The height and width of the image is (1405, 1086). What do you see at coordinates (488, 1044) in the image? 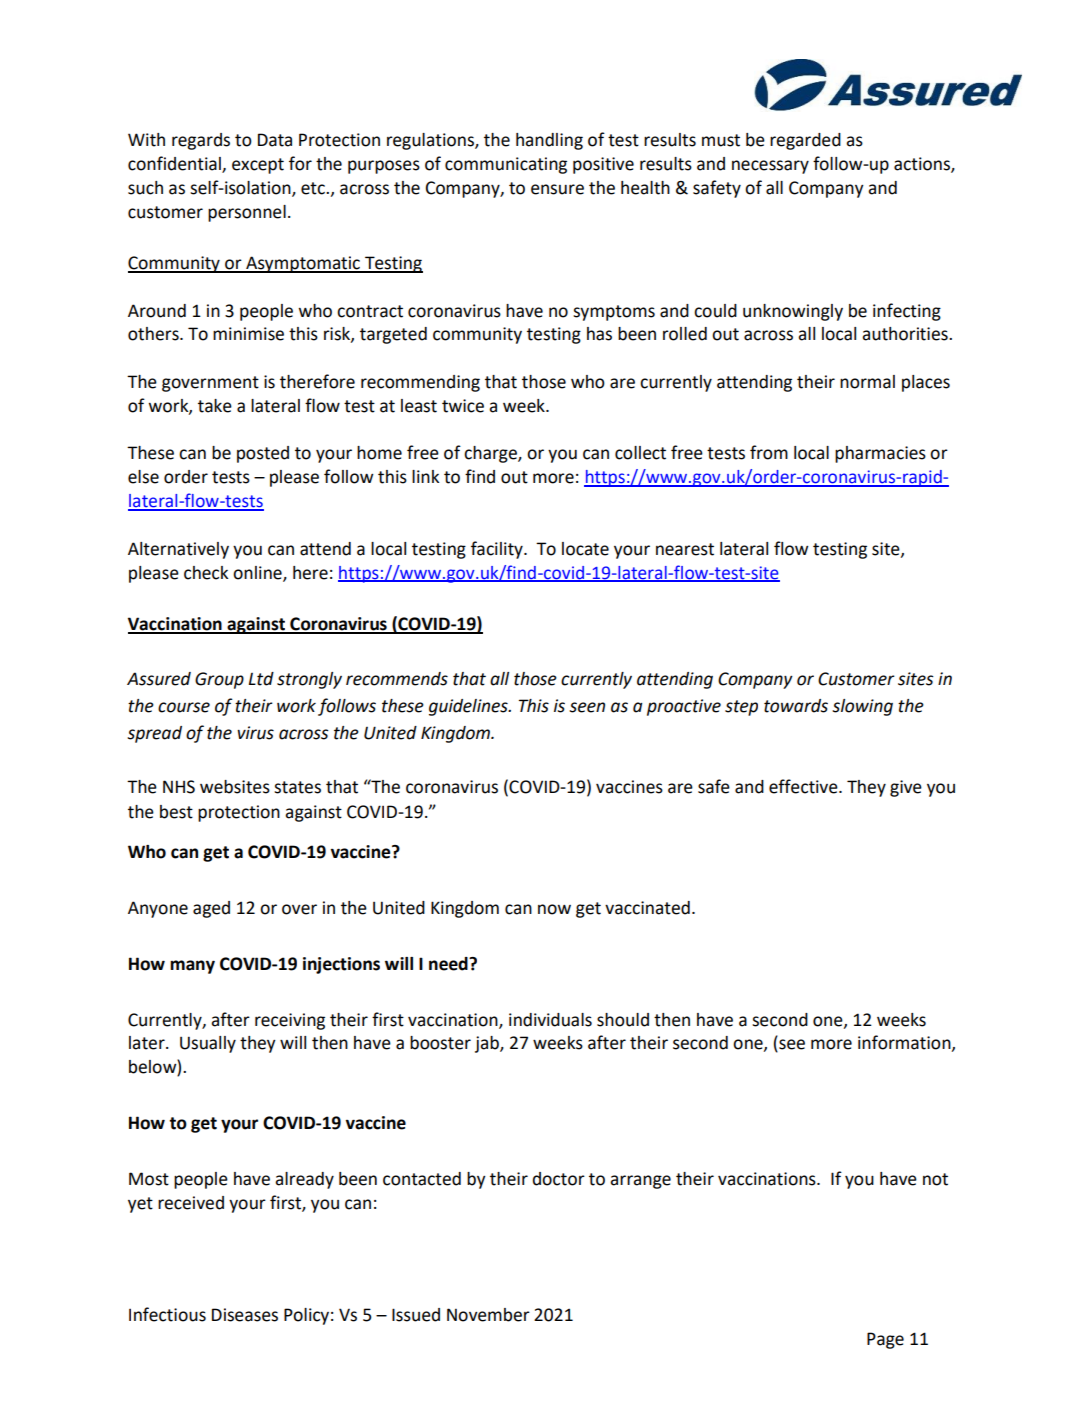
I see `jab` at bounding box center [488, 1044].
